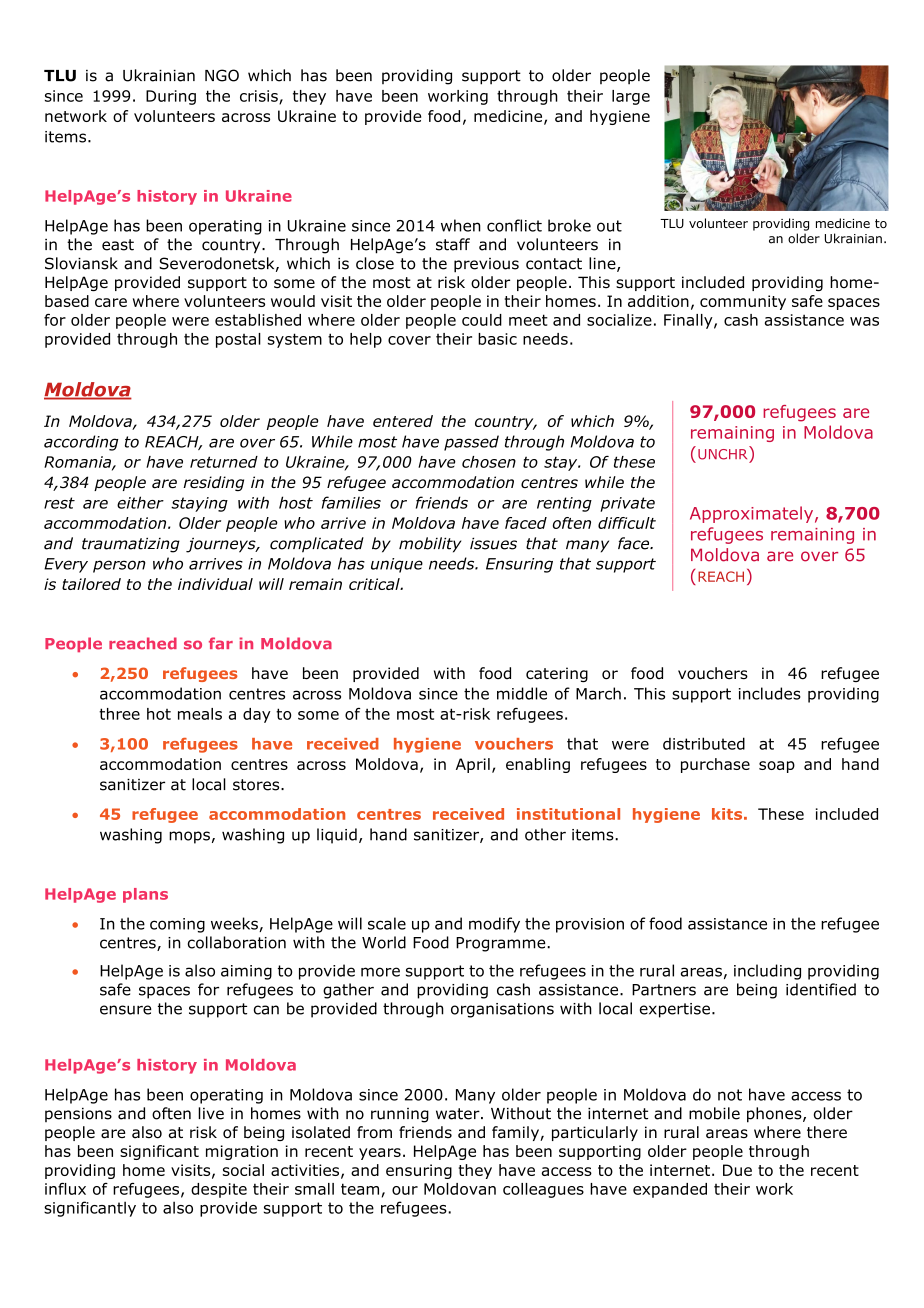  Describe the element at coordinates (171, 97) in the page. I see `During` at that location.
